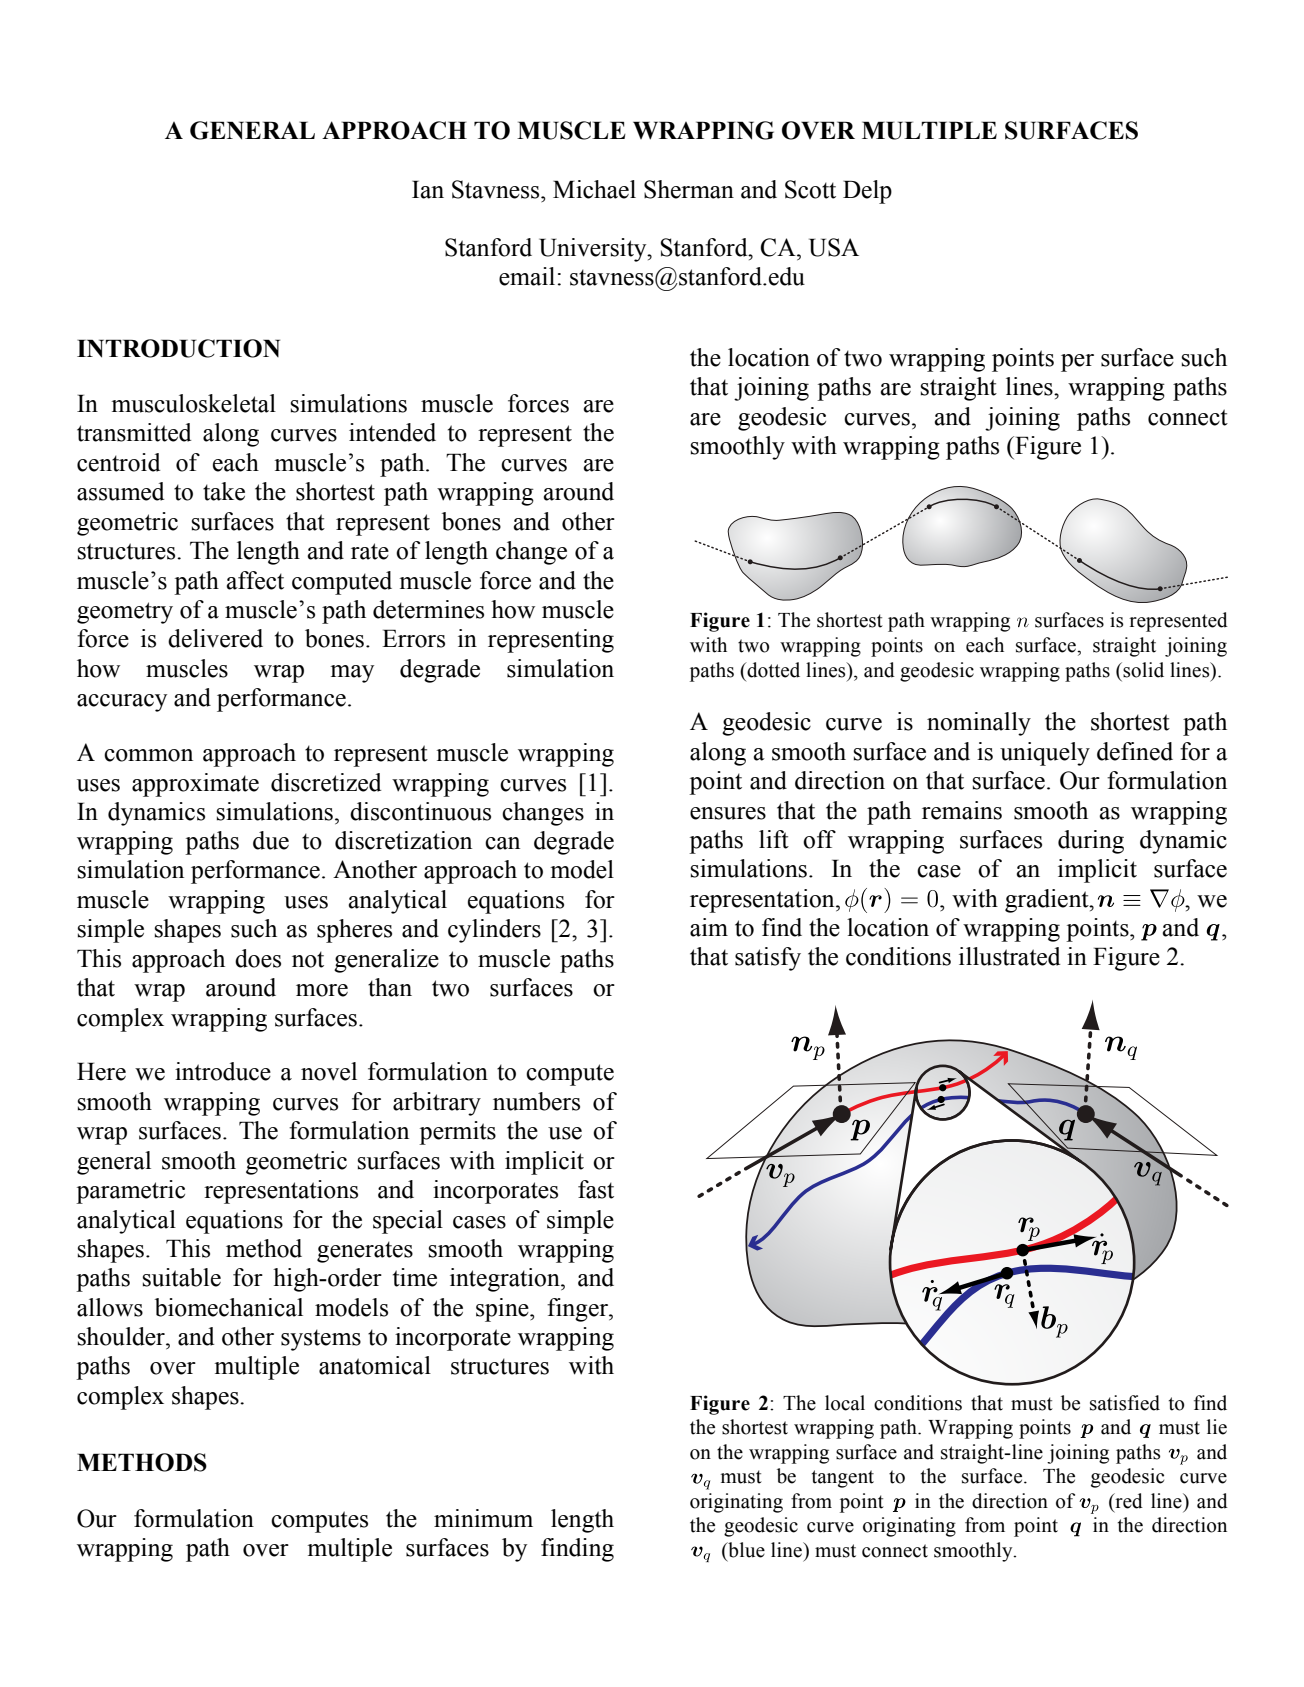  I want to click on fast, so click(596, 1189).
